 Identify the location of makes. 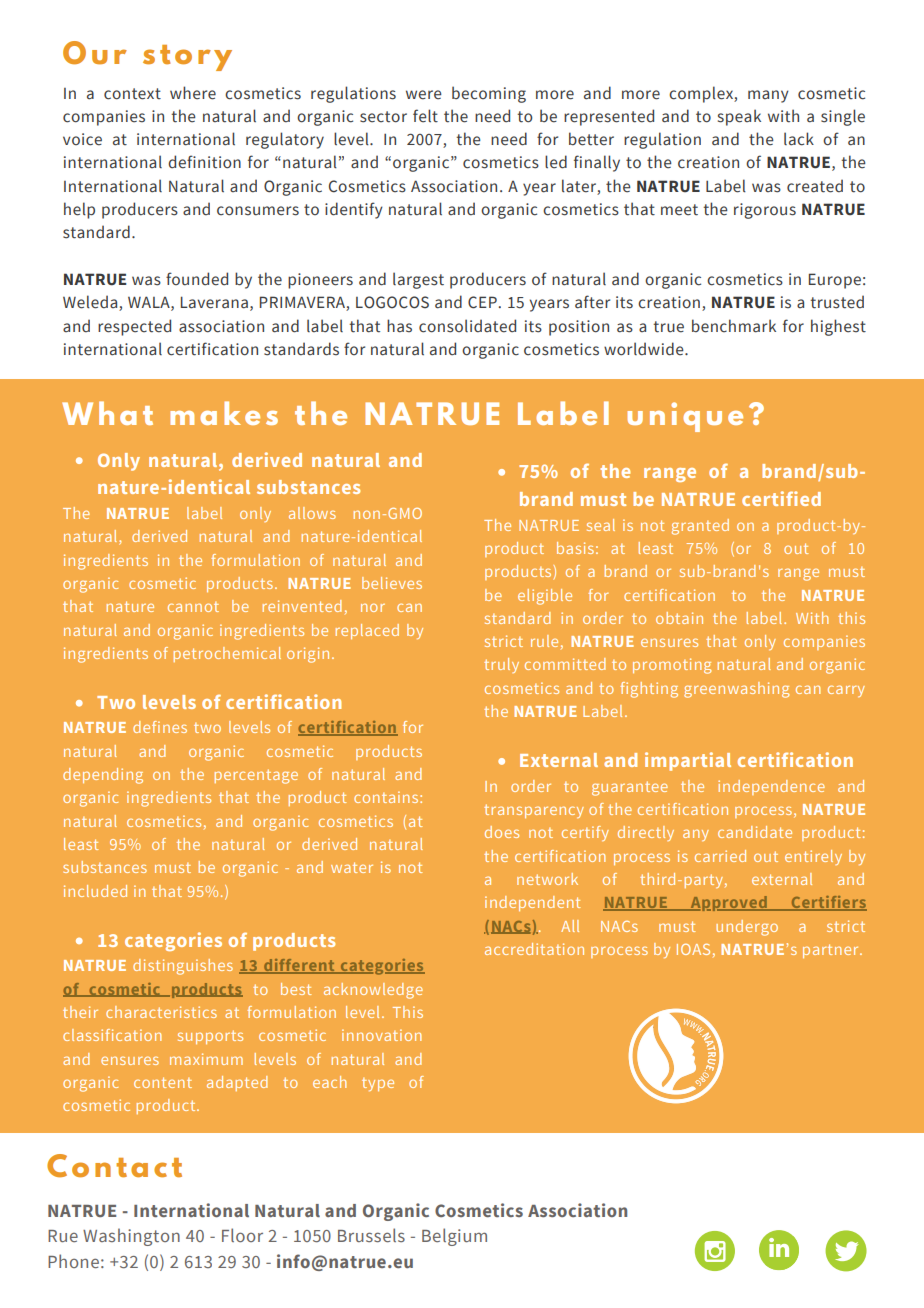
(224, 413).
